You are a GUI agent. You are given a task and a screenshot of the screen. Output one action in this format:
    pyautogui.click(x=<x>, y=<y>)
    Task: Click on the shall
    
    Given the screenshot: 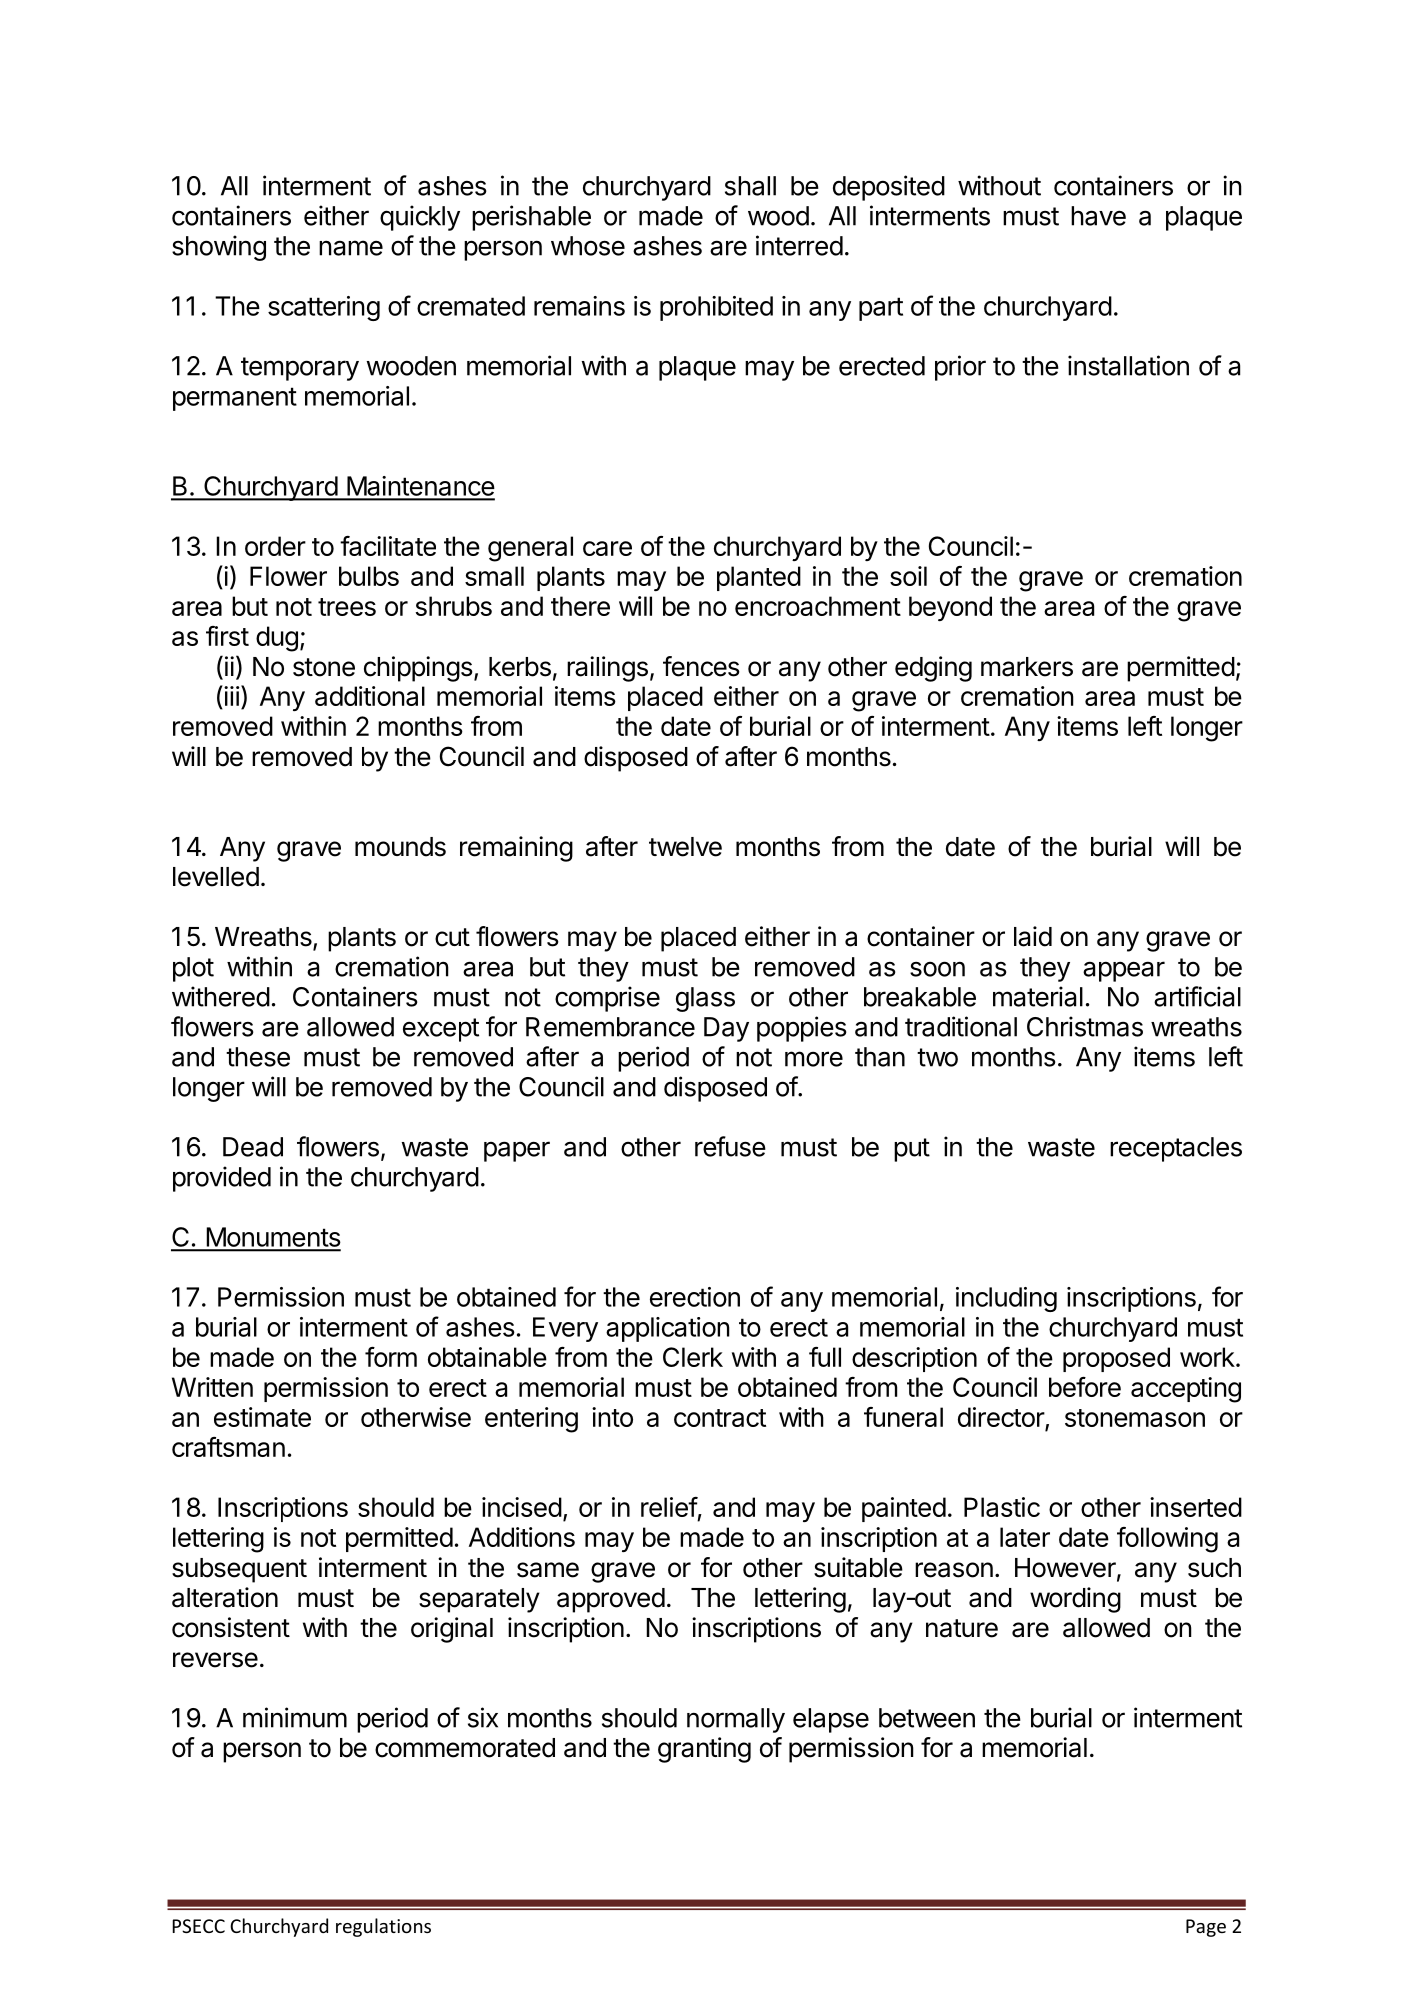 What is the action you would take?
    pyautogui.click(x=750, y=186)
